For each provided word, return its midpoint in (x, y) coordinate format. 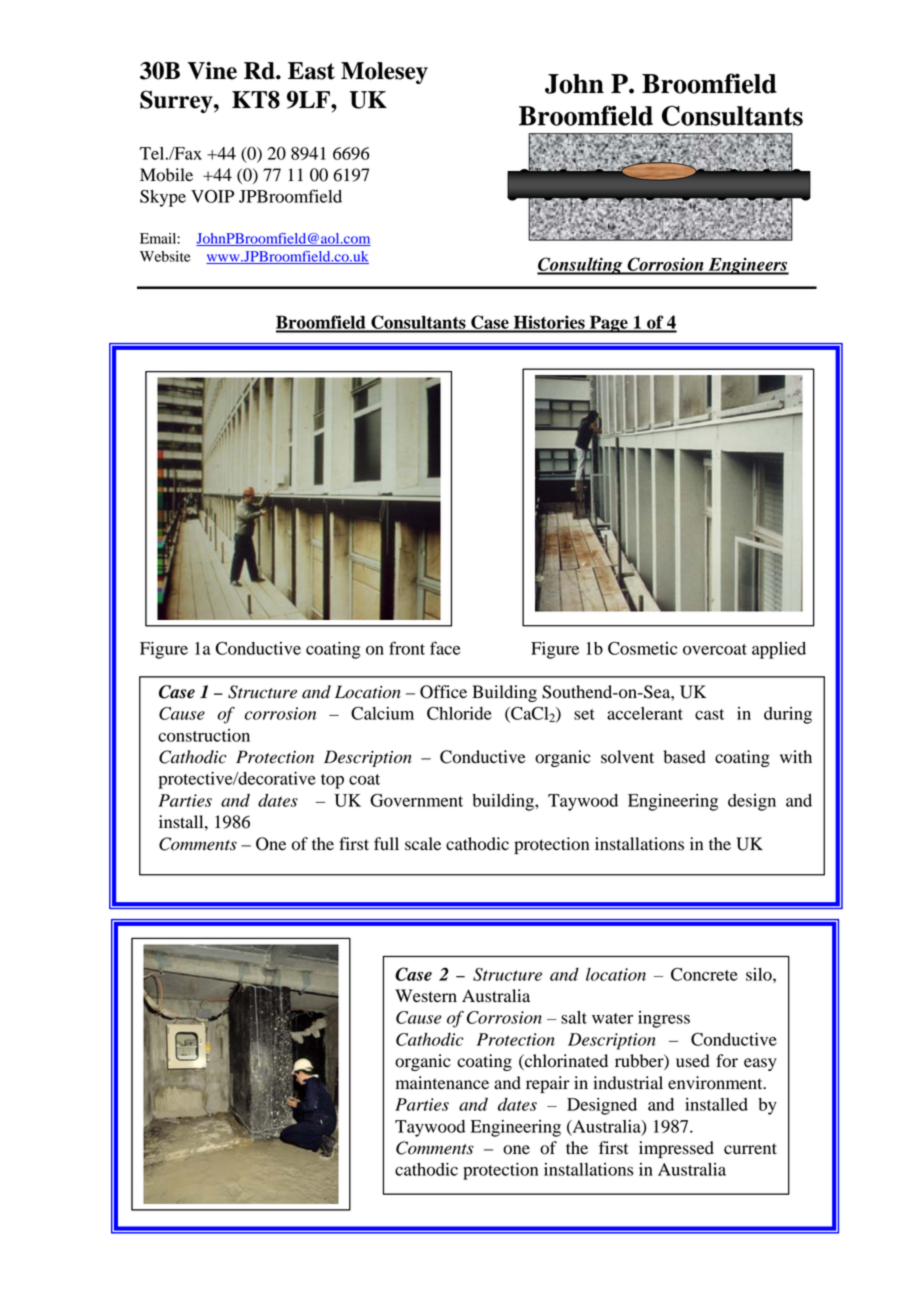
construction (204, 735)
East (311, 71)
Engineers (748, 266)
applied (779, 650)
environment (716, 1083)
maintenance (442, 1083)
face (445, 648)
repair (548, 1084)
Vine (212, 71)
